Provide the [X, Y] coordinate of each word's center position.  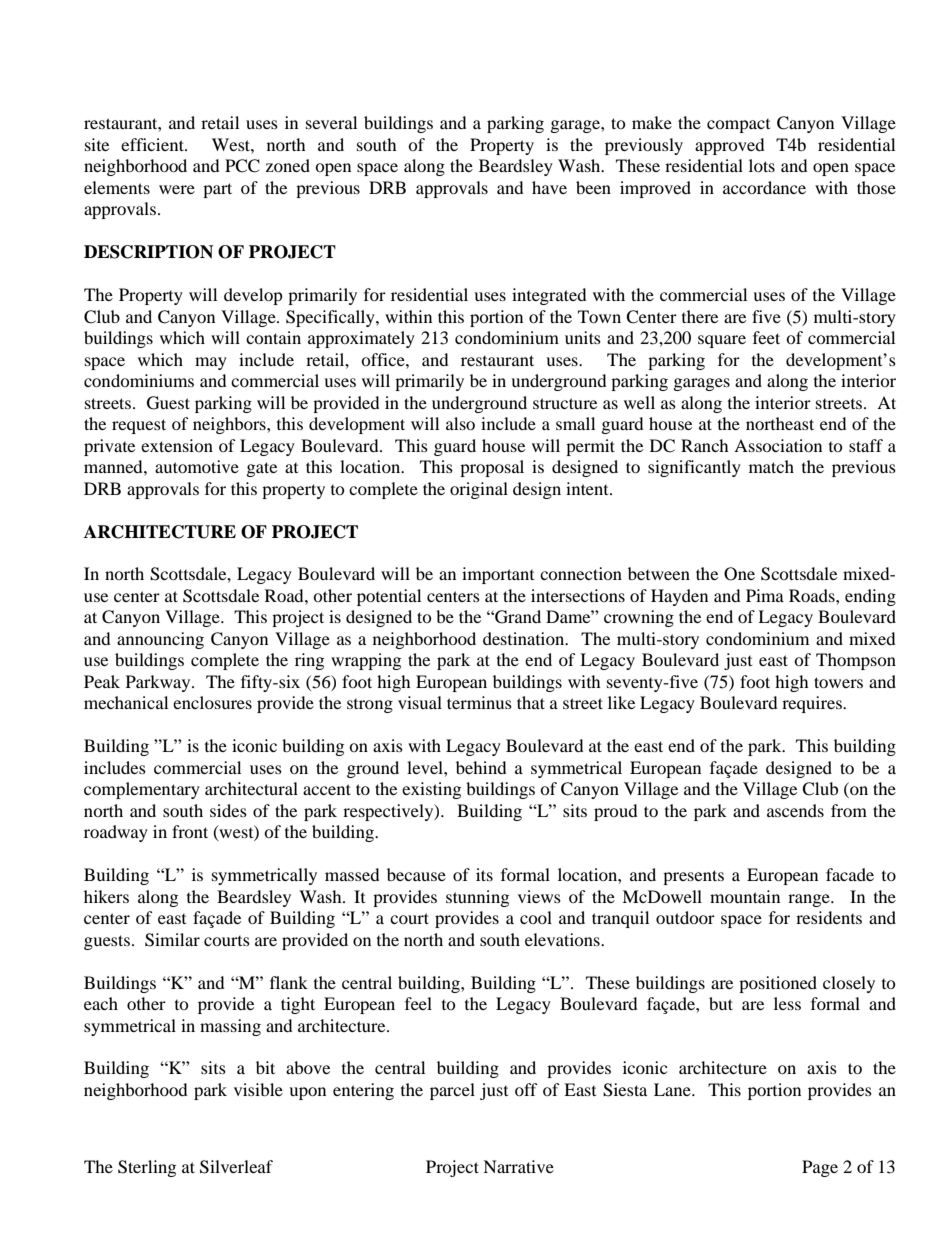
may [211, 363]
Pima [765, 595]
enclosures [212, 702]
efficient [153, 144]
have [549, 187]
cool [536, 917]
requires [813, 704]
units [583, 337]
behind [481, 767]
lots [762, 165]
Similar [172, 940]
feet [766, 337]
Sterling [147, 1168]
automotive [197, 466]
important [498, 575]
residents [829, 917]
